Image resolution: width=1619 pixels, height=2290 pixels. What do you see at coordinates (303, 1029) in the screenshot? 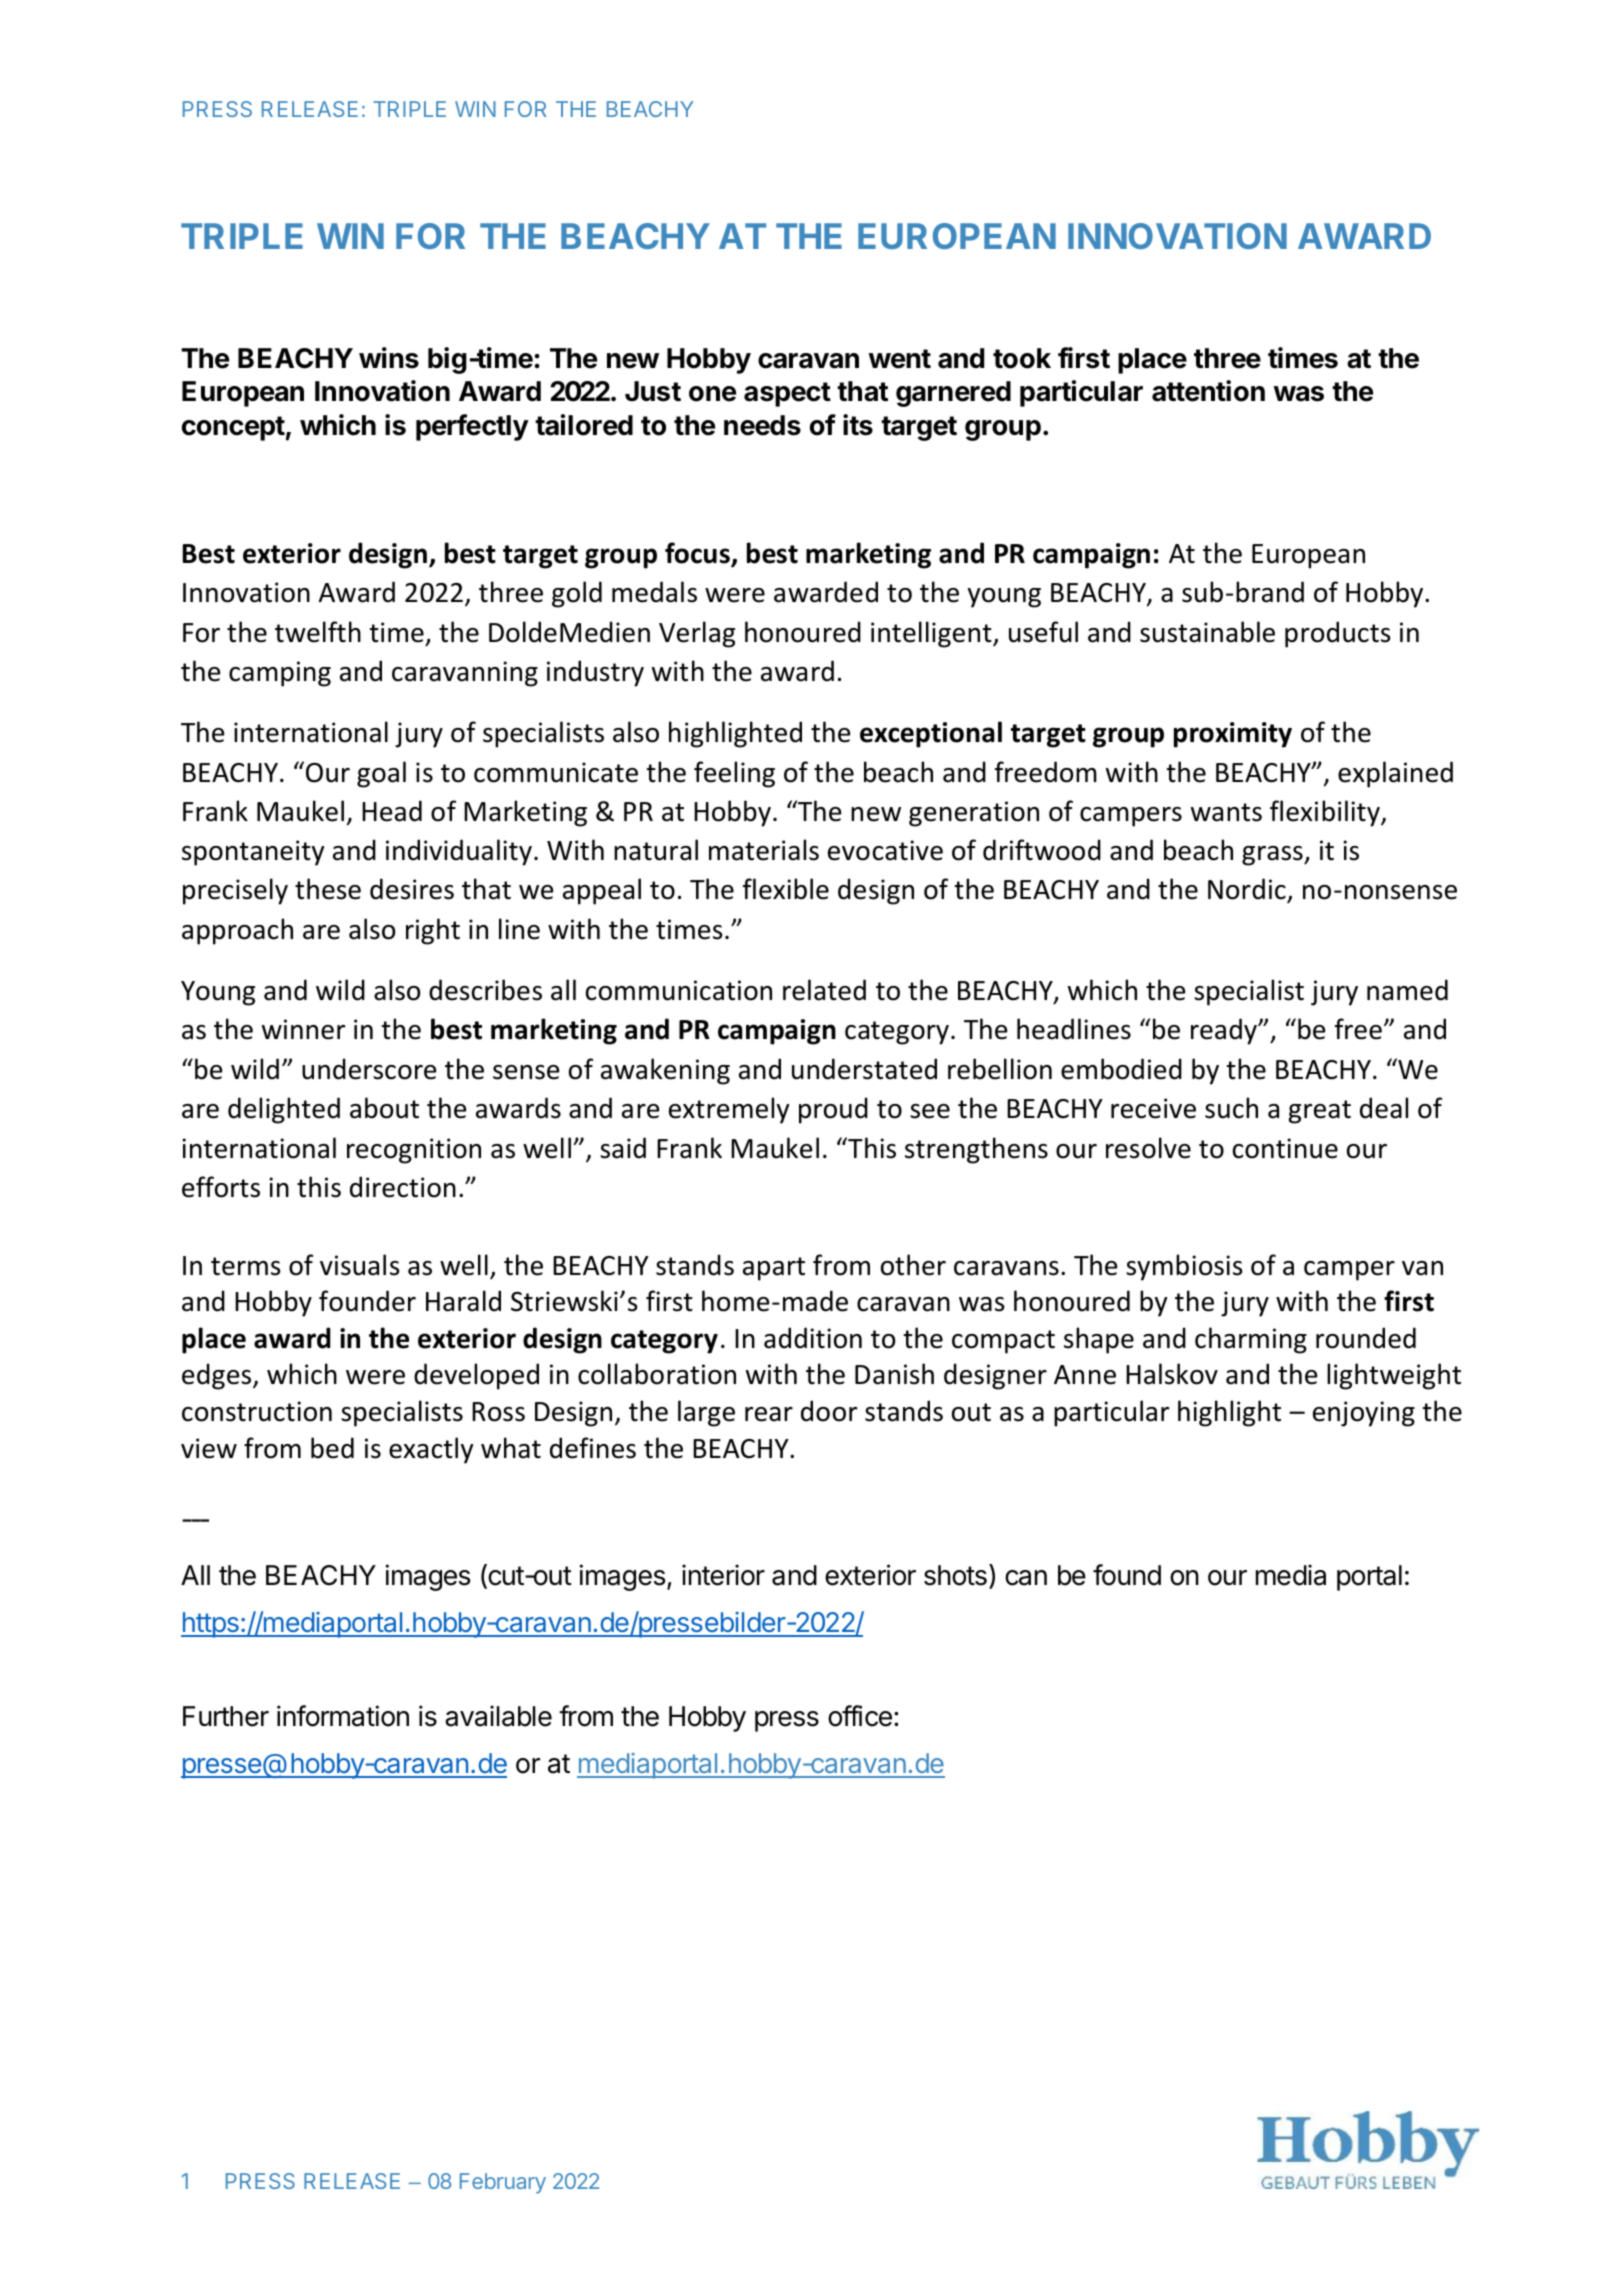
I see `winner` at bounding box center [303, 1029].
